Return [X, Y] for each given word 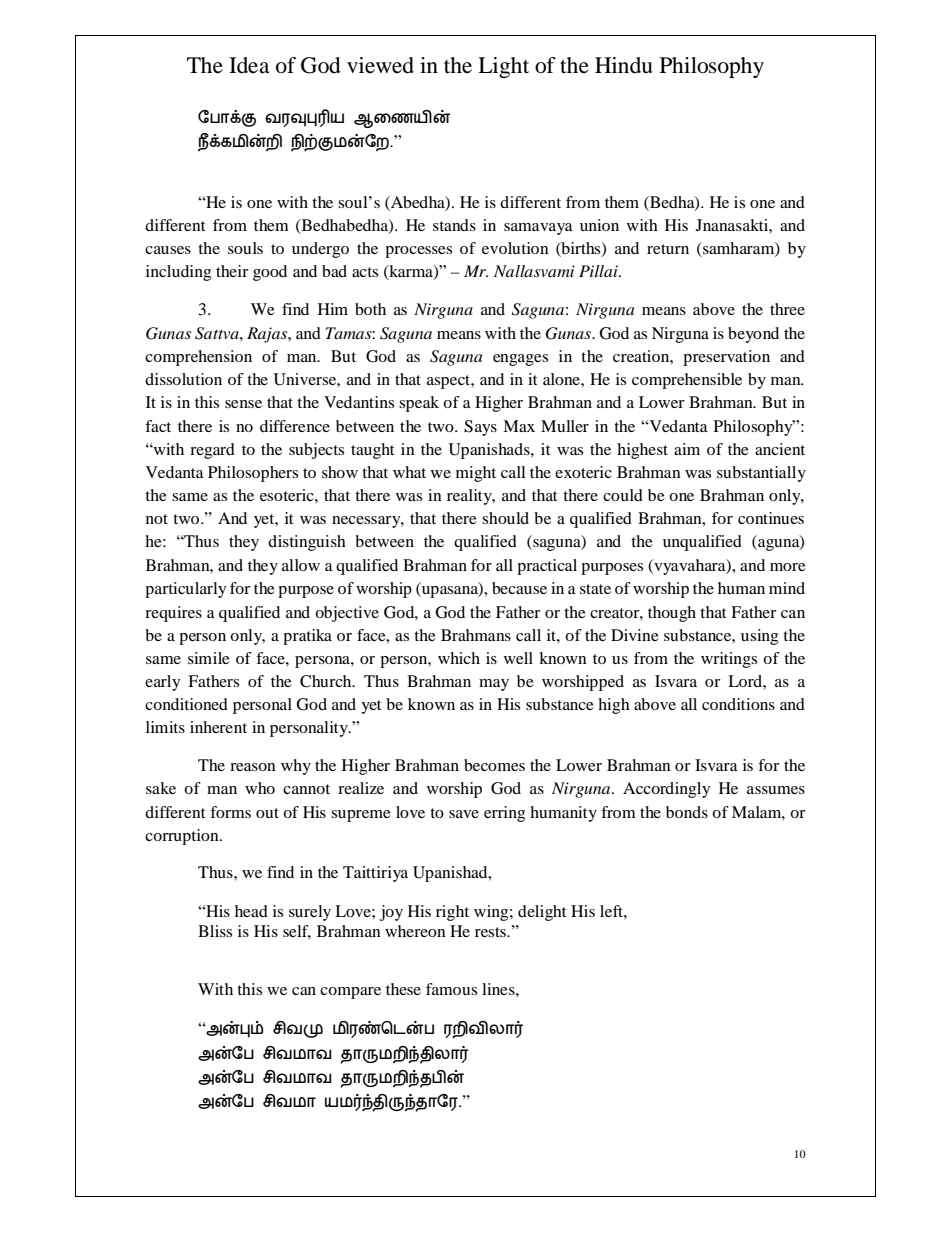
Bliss [215, 931]
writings [729, 660]
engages [520, 360]
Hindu [623, 65]
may [494, 685]
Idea [249, 65]
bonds [687, 812]
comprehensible [687, 381]
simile [209, 658]
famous [451, 989]
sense [243, 404]
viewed [380, 65]
